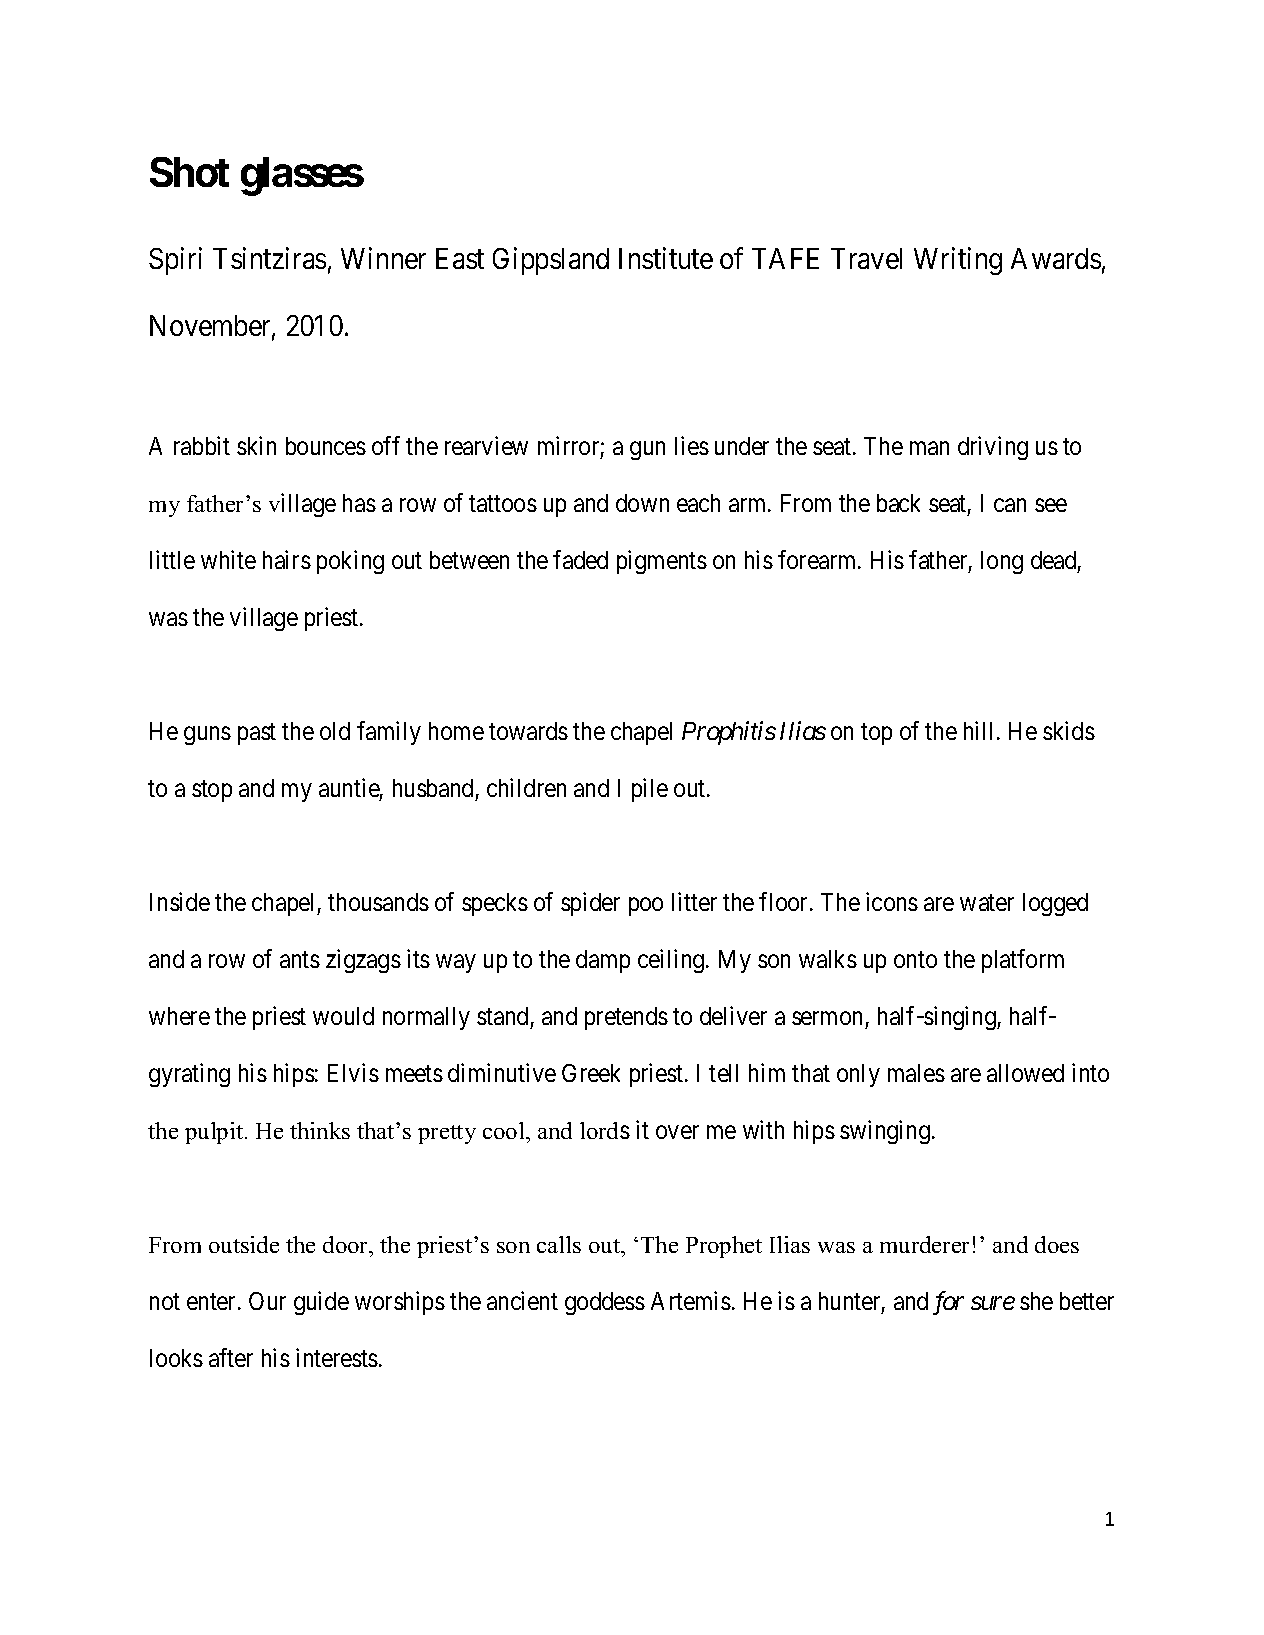 Image resolution: width=1264 pixels, height=1635 pixels. I want to click on Our, so click(267, 1301).
